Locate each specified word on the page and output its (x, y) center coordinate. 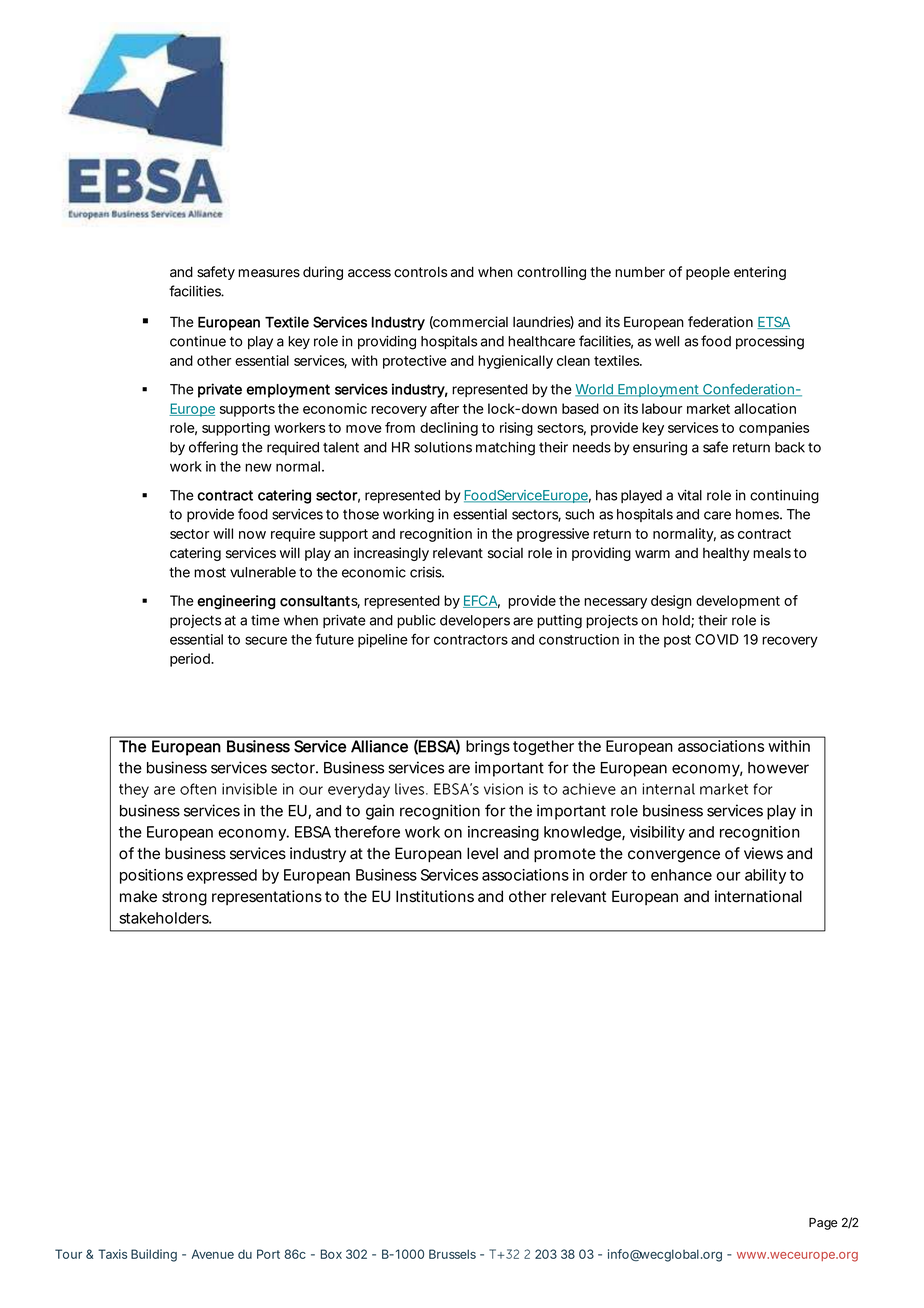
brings (488, 747)
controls (420, 272)
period (191, 660)
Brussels (452, 1254)
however (778, 768)
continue (198, 341)
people (708, 273)
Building (154, 1255)
